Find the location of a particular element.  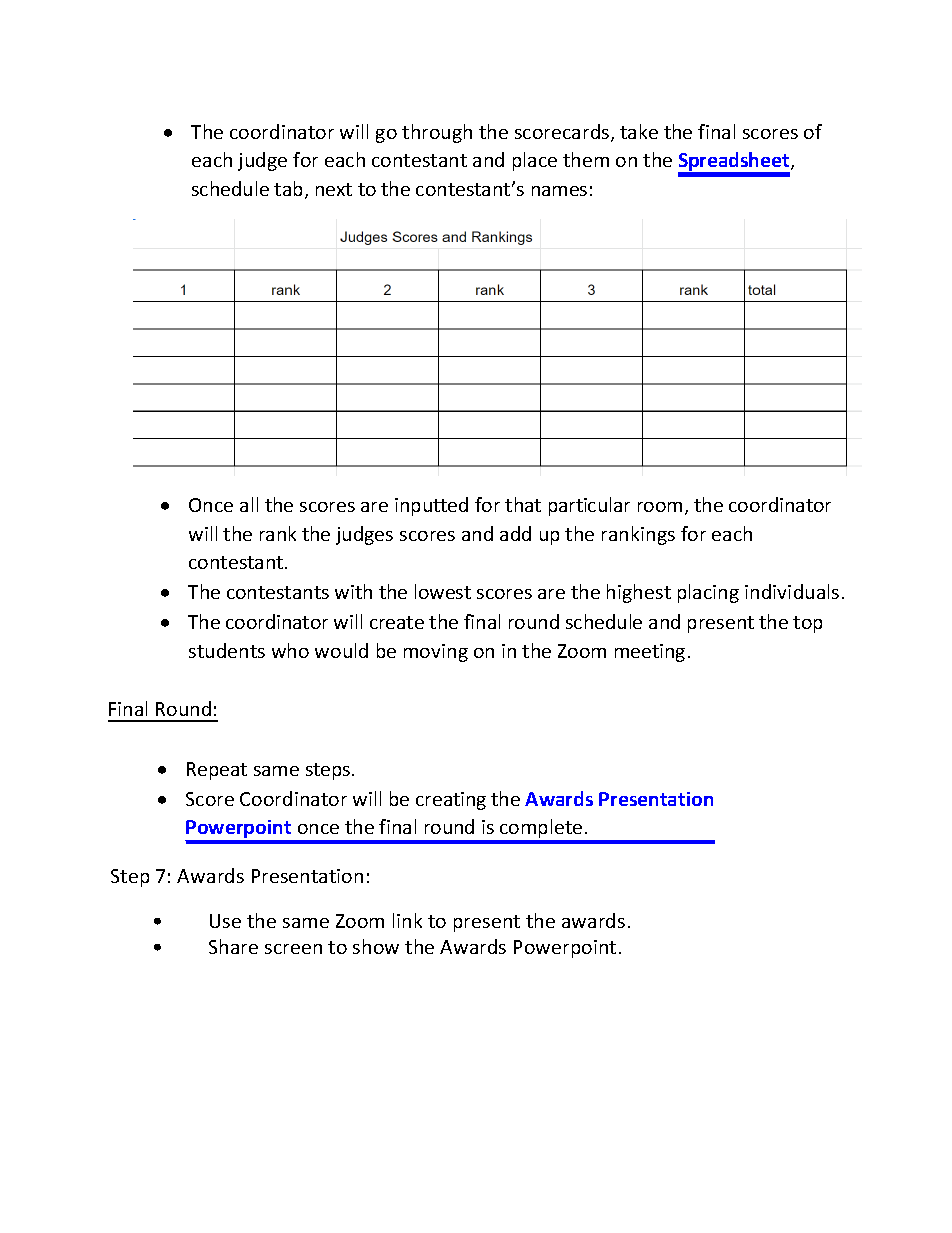

room is located at coordinates (660, 507).
